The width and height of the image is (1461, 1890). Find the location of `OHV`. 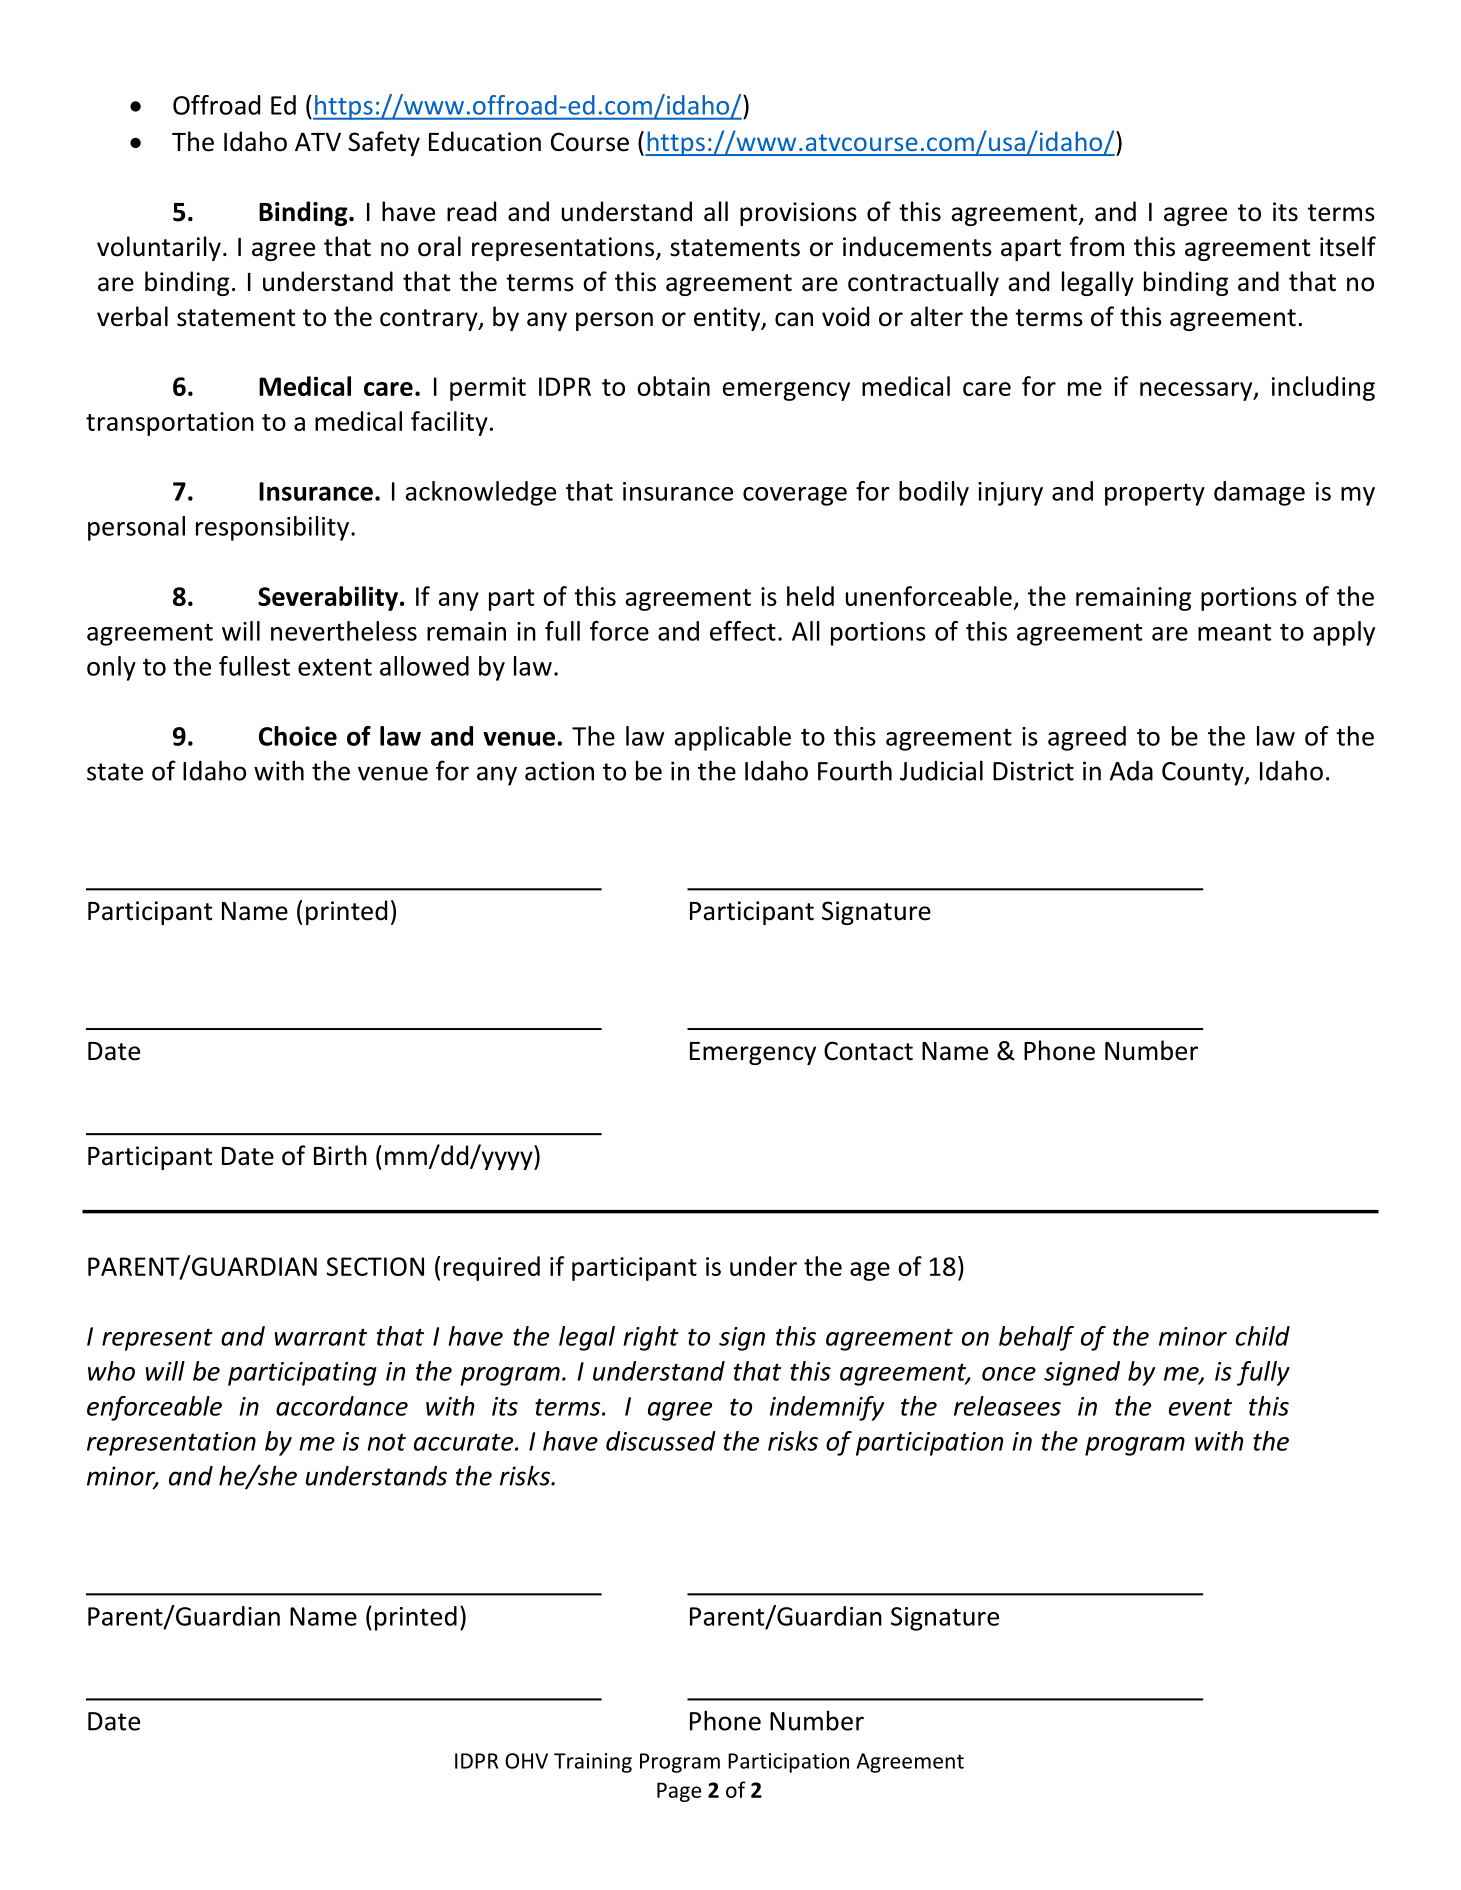

OHV is located at coordinates (526, 1761).
